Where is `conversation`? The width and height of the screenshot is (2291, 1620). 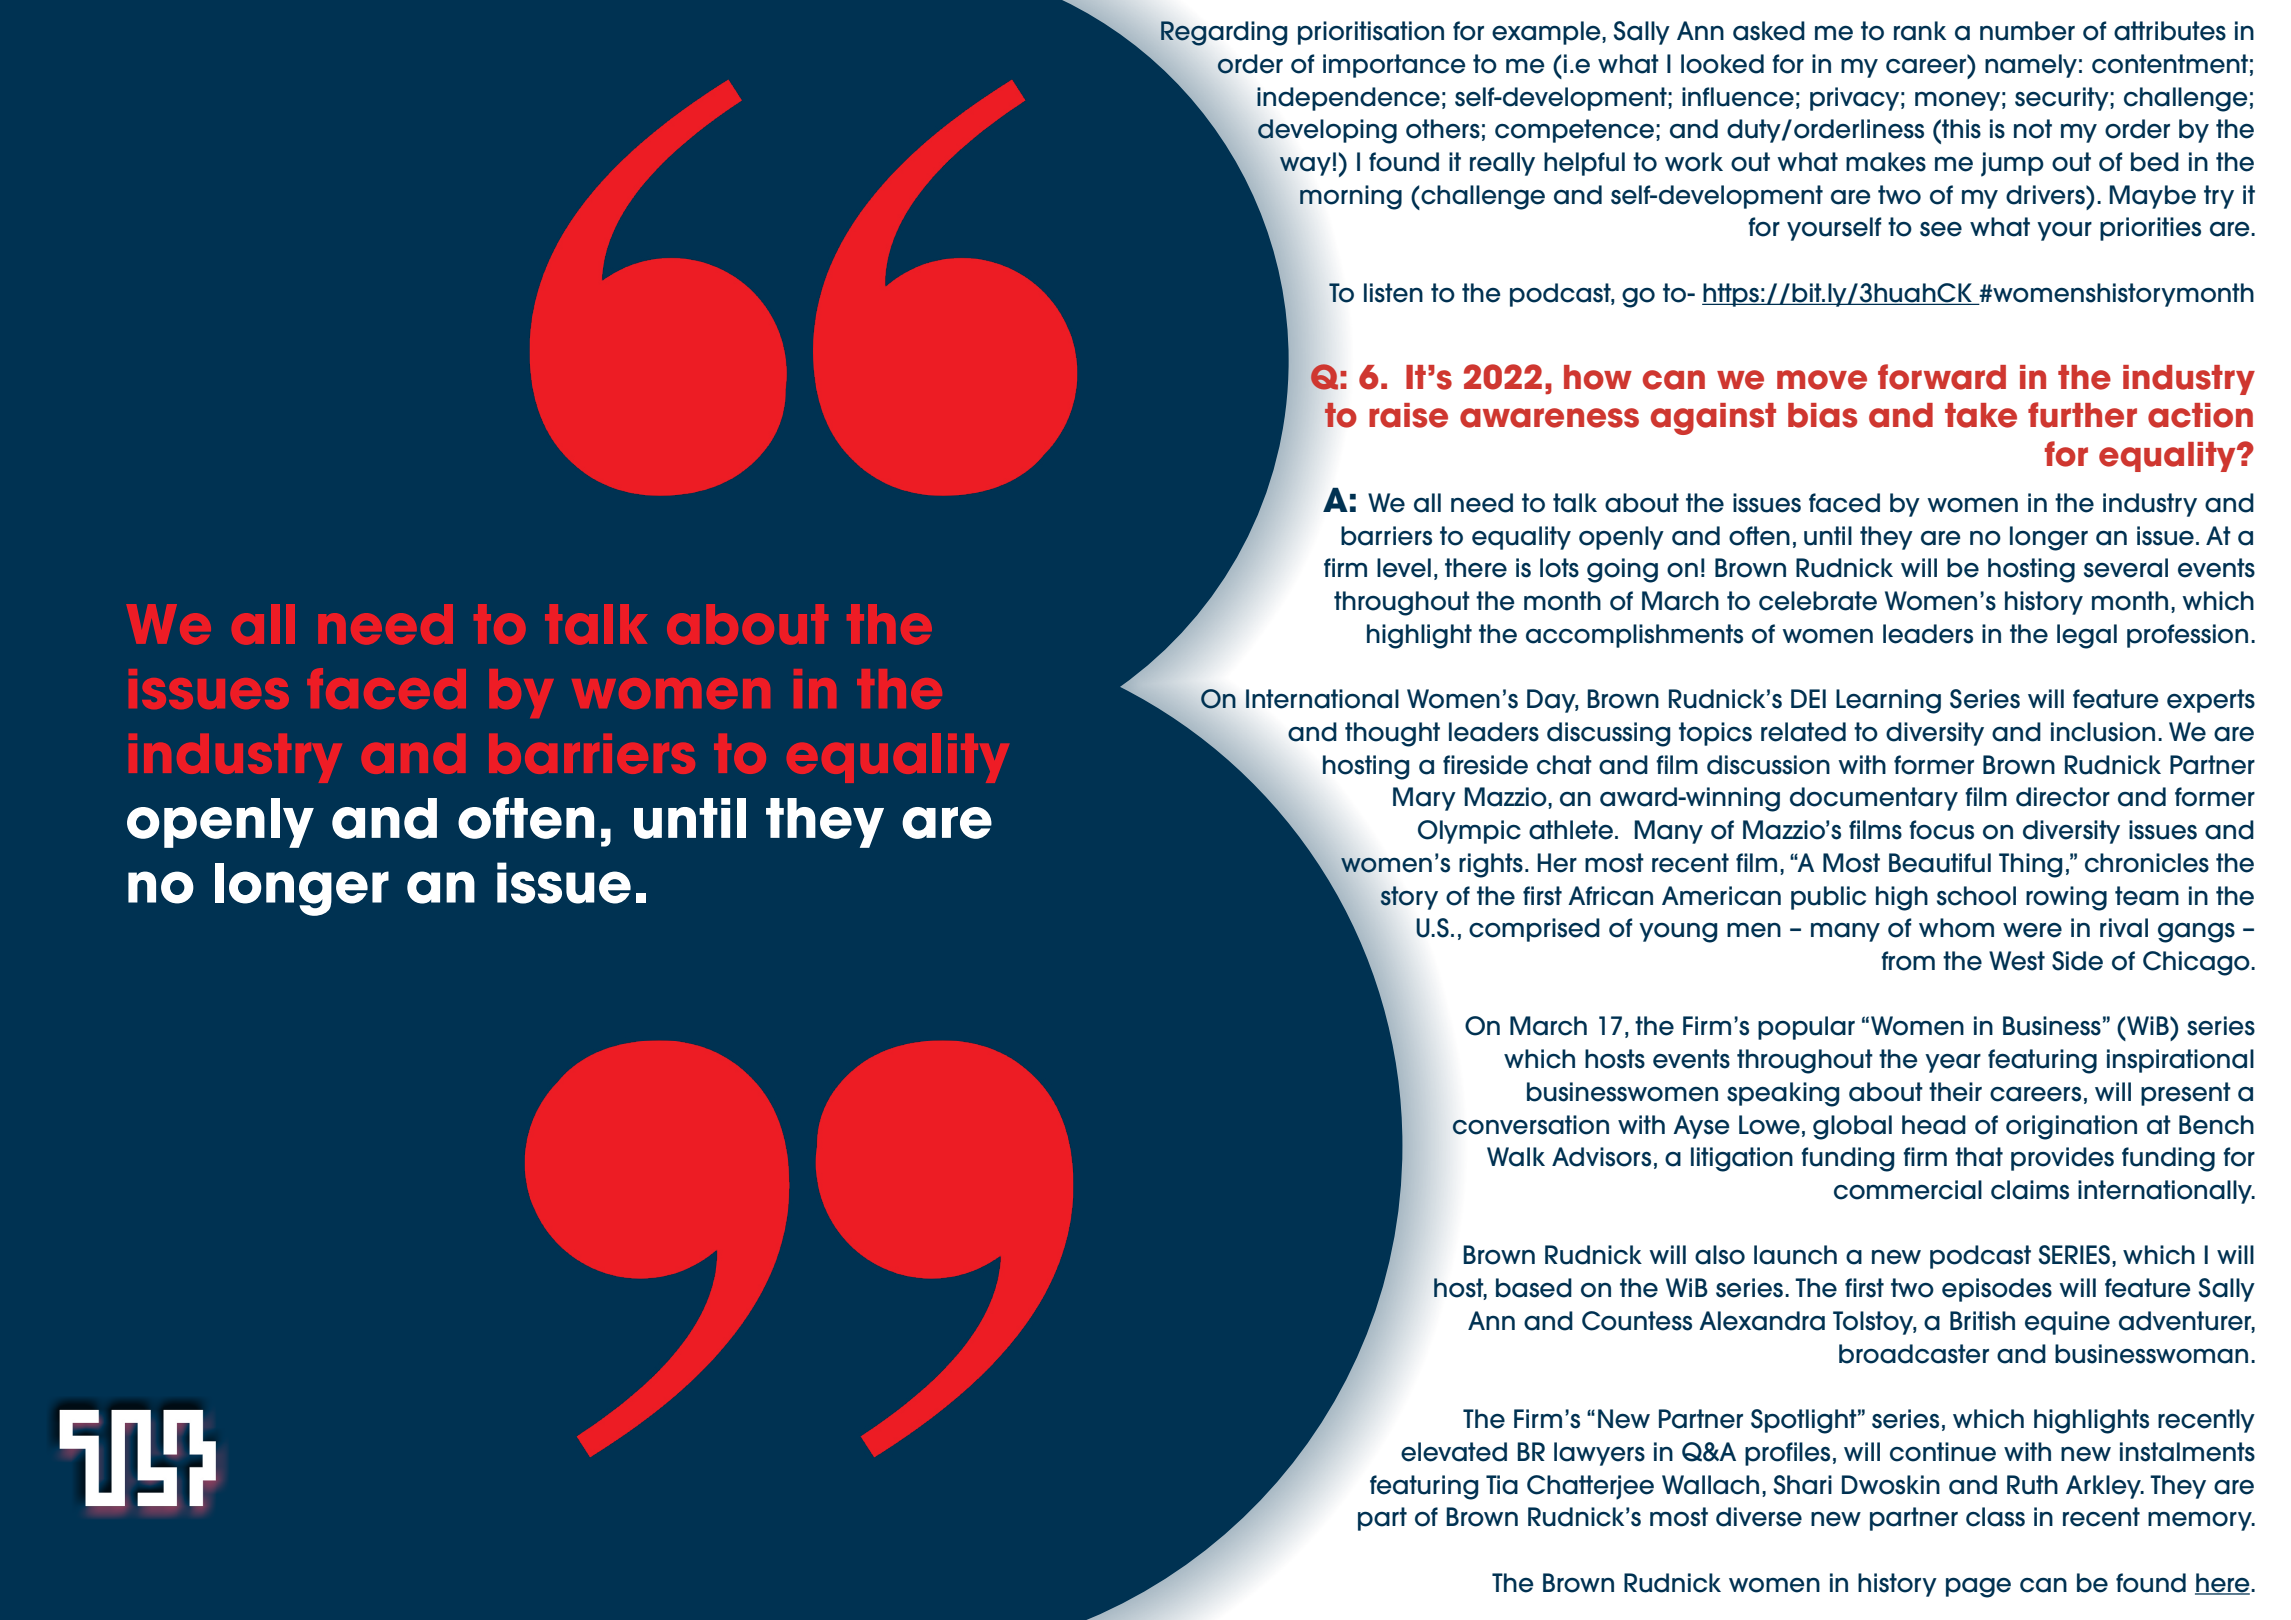
conversation is located at coordinates (1530, 1125).
